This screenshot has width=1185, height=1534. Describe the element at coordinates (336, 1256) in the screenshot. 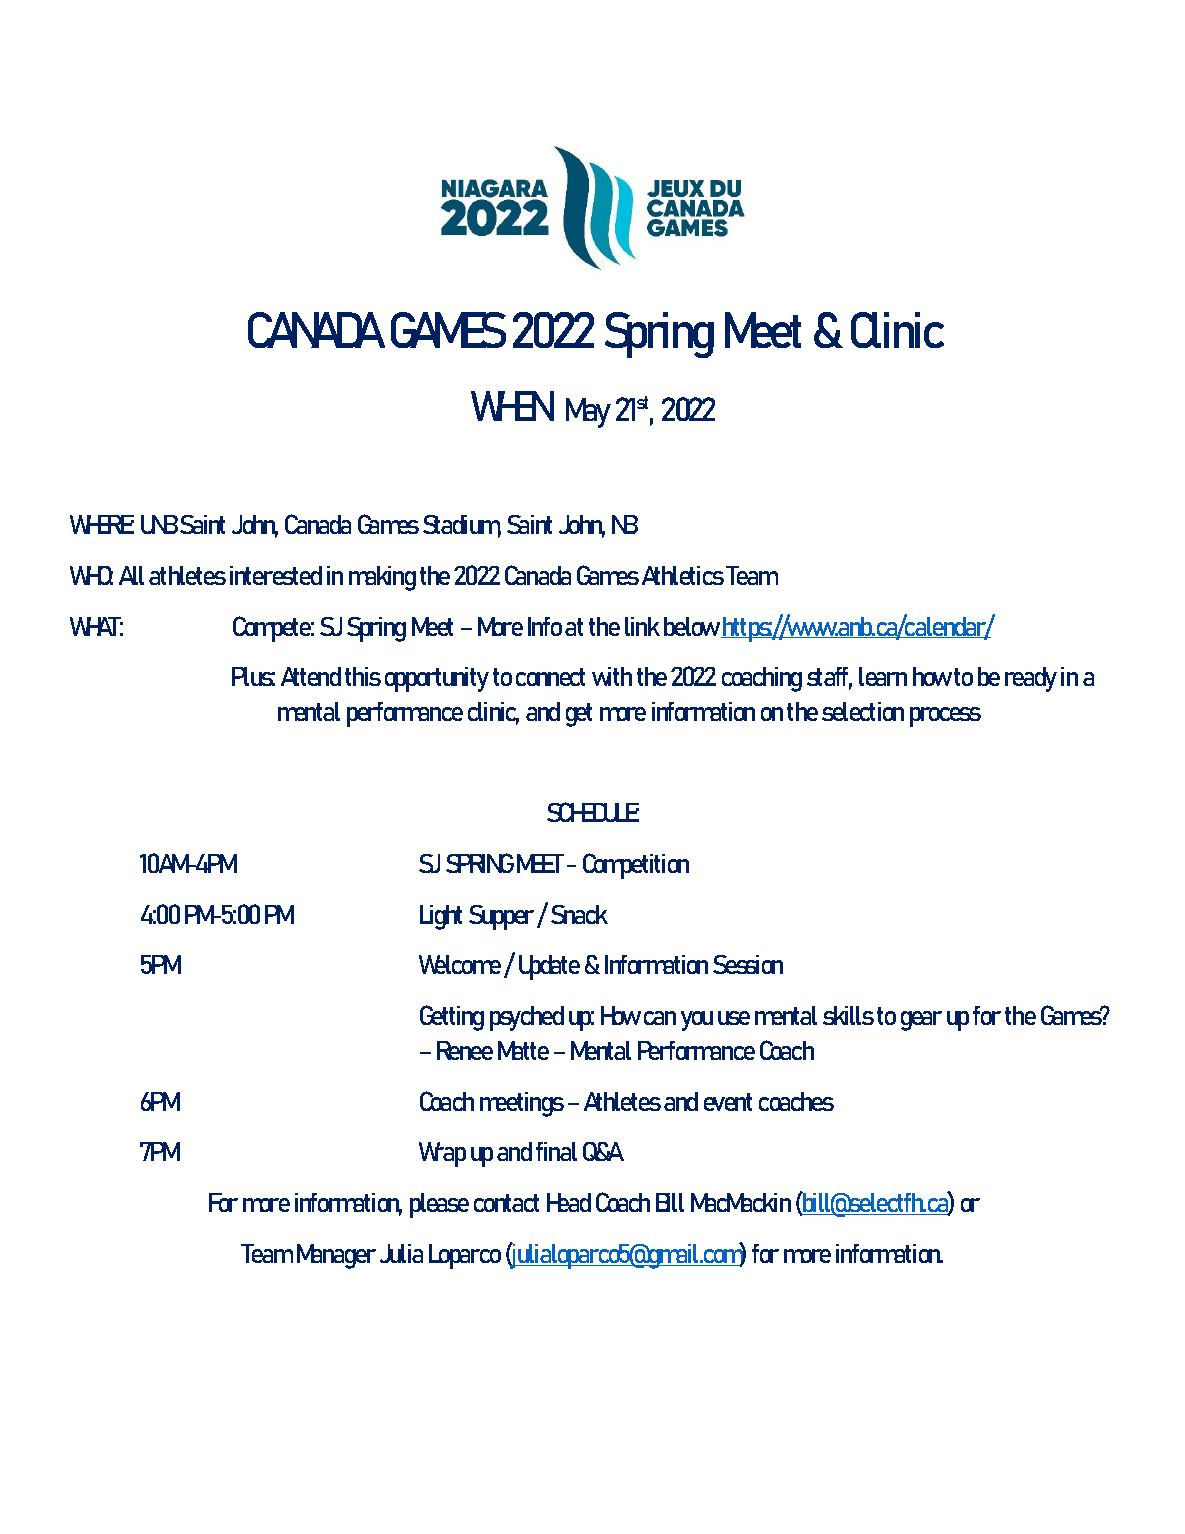

I see `Manager` at that location.
